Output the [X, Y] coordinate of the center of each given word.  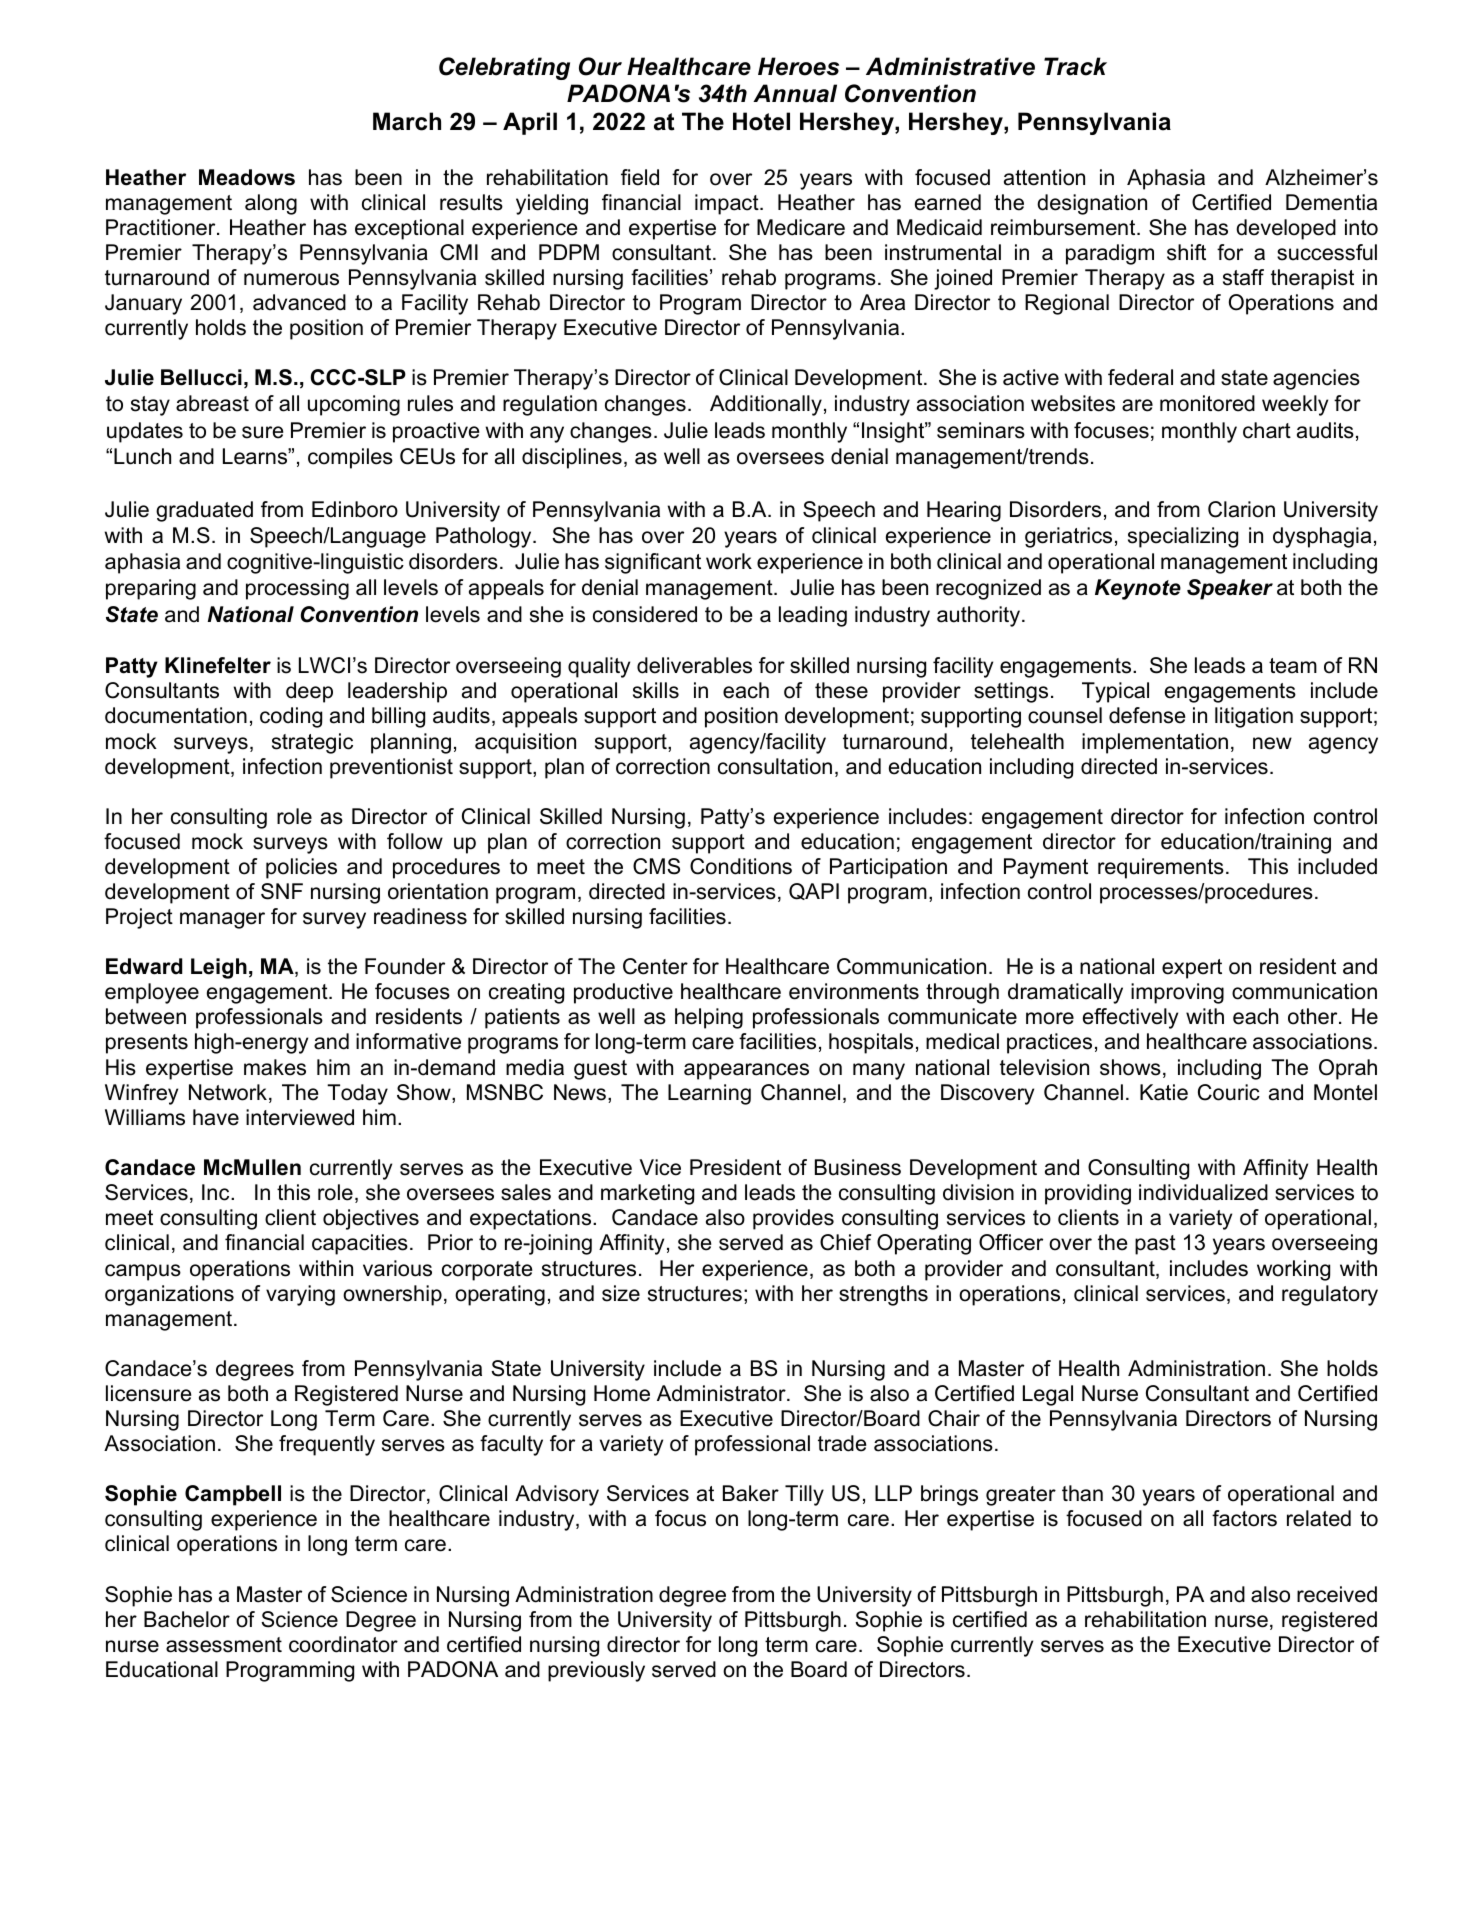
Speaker [1230, 589]
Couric [1229, 1092]
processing [297, 589]
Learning [709, 1094]
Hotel [761, 121]
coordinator [343, 1644]
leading [813, 616]
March [407, 121]
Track [1075, 66]
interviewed [300, 1117]
